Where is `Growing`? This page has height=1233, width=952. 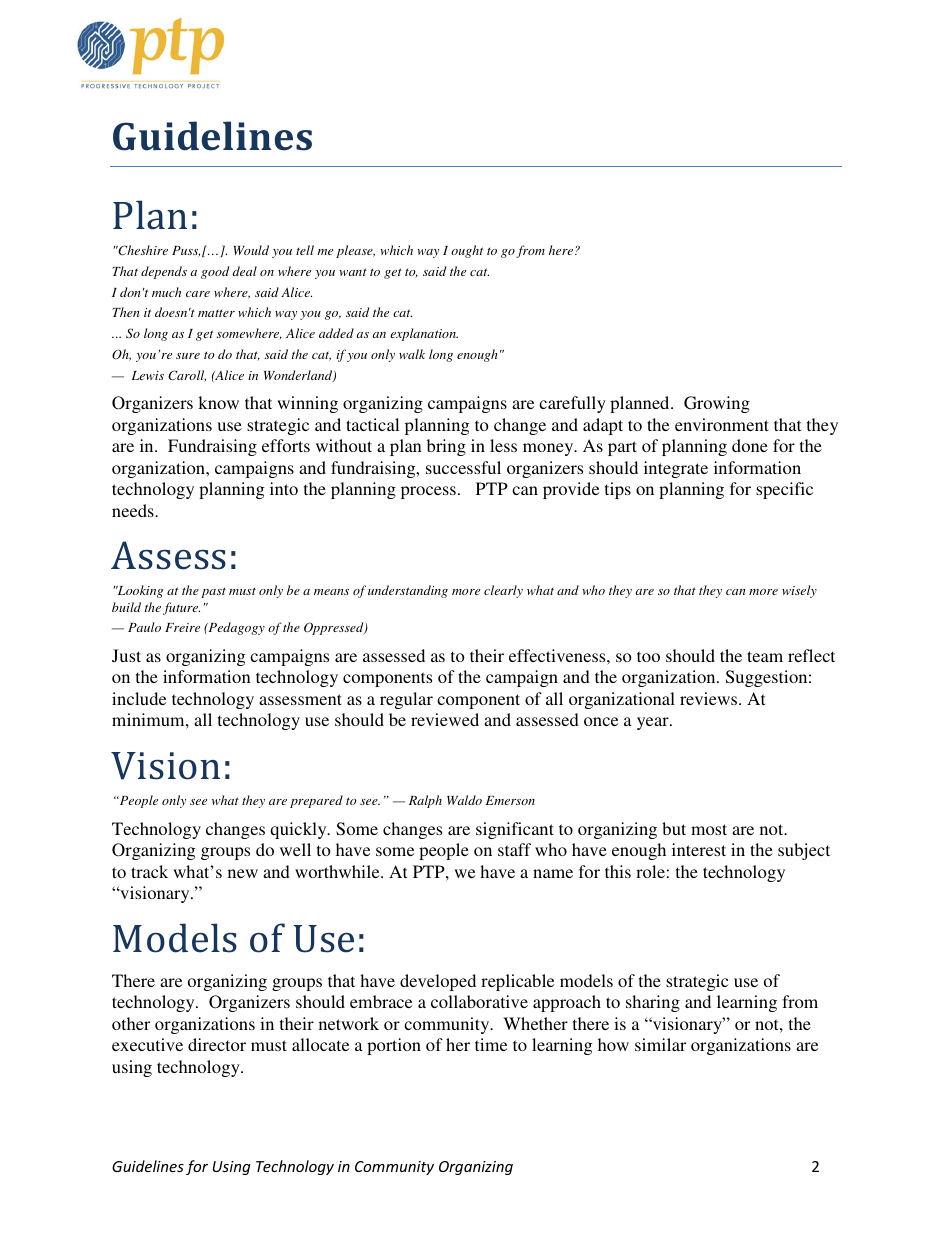
Growing is located at coordinates (717, 404).
